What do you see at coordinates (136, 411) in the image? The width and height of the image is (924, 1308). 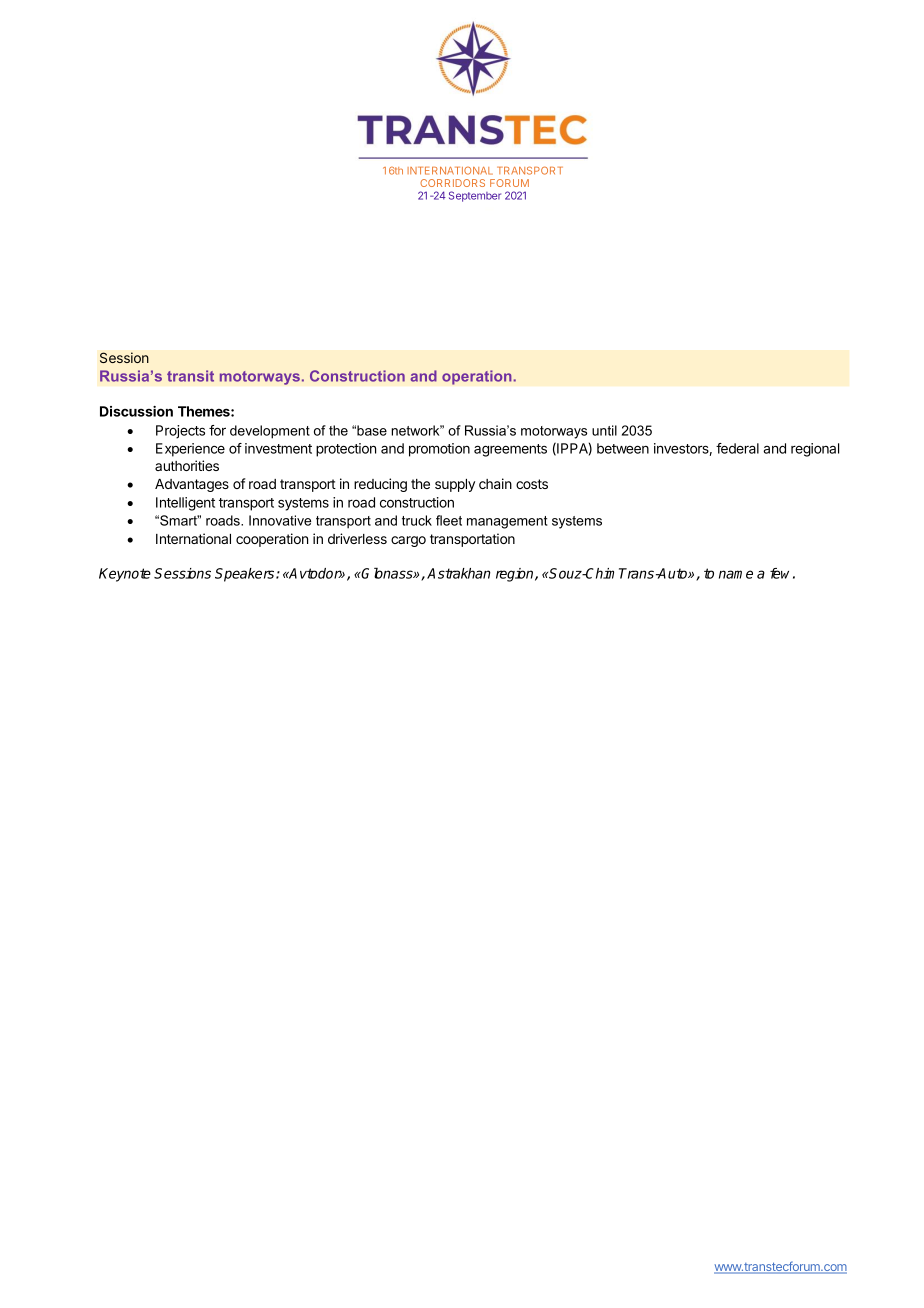 I see `Discussion` at bounding box center [136, 411].
